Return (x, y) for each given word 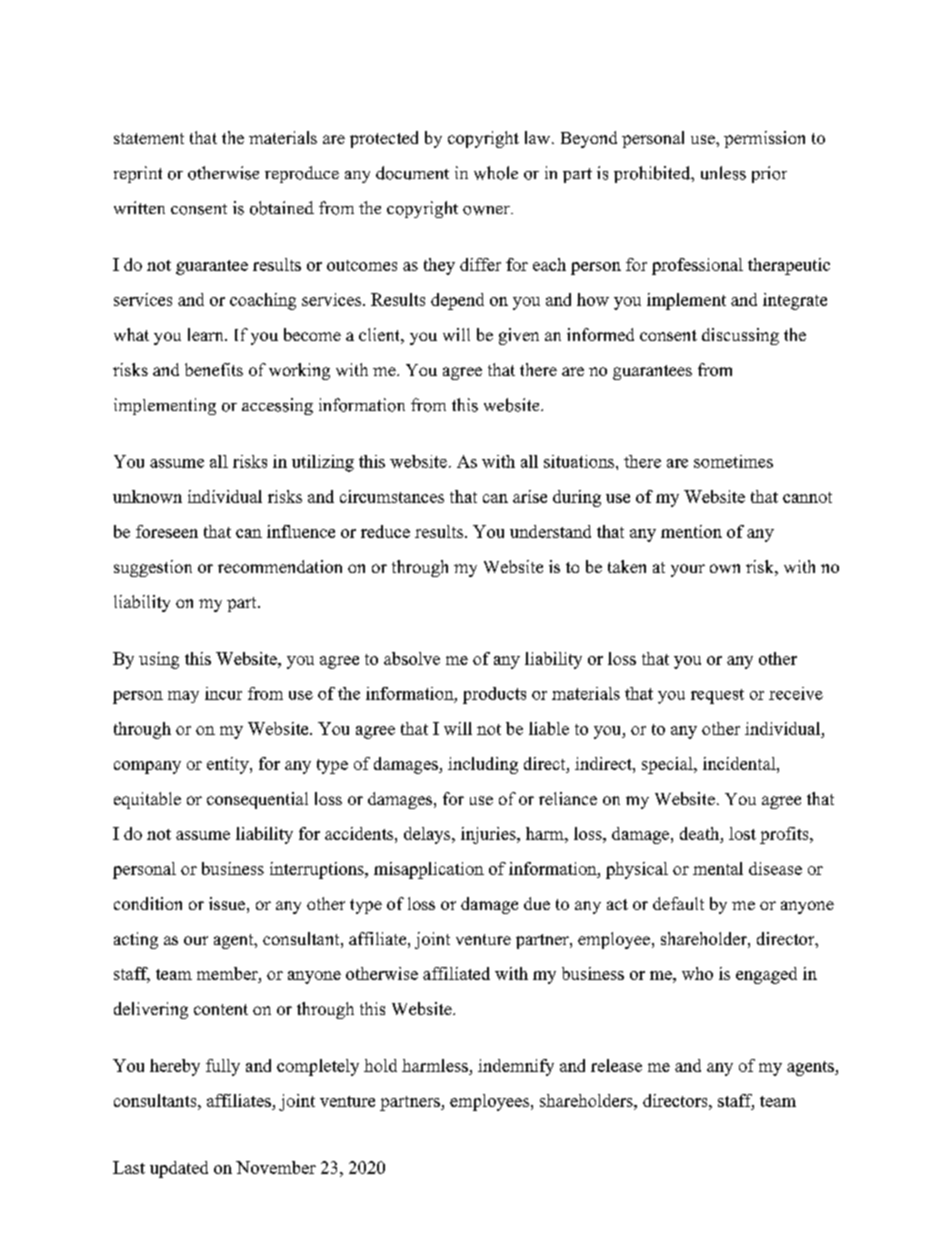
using (159, 660)
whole (496, 173)
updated (179, 1169)
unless (723, 173)
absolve (412, 658)
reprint (138, 174)
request (717, 696)
